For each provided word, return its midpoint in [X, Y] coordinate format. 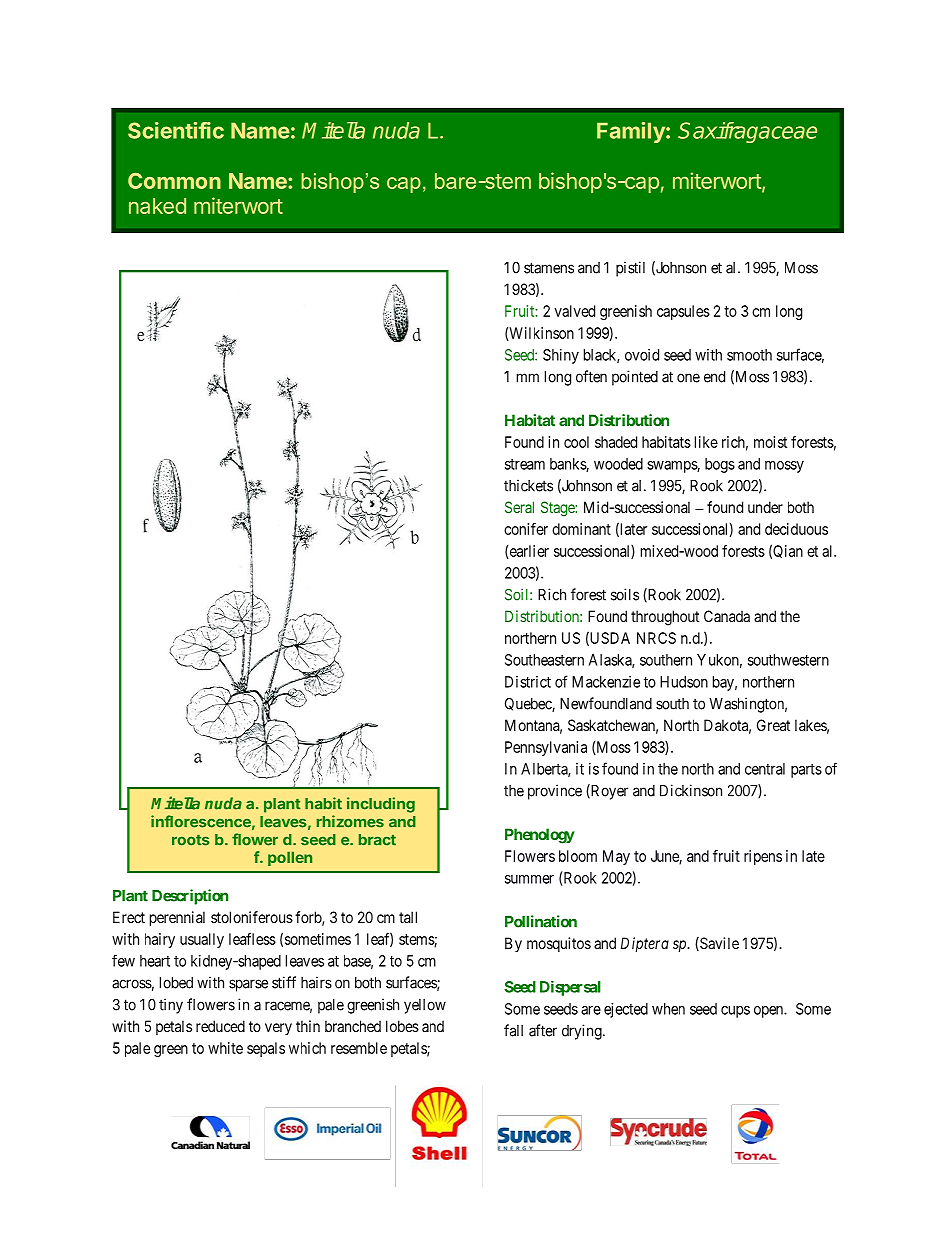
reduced [220, 1026]
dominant [581, 529]
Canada [727, 616]
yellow [425, 1006]
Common [174, 181]
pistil [630, 269]
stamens [549, 268]
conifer [526, 529]
